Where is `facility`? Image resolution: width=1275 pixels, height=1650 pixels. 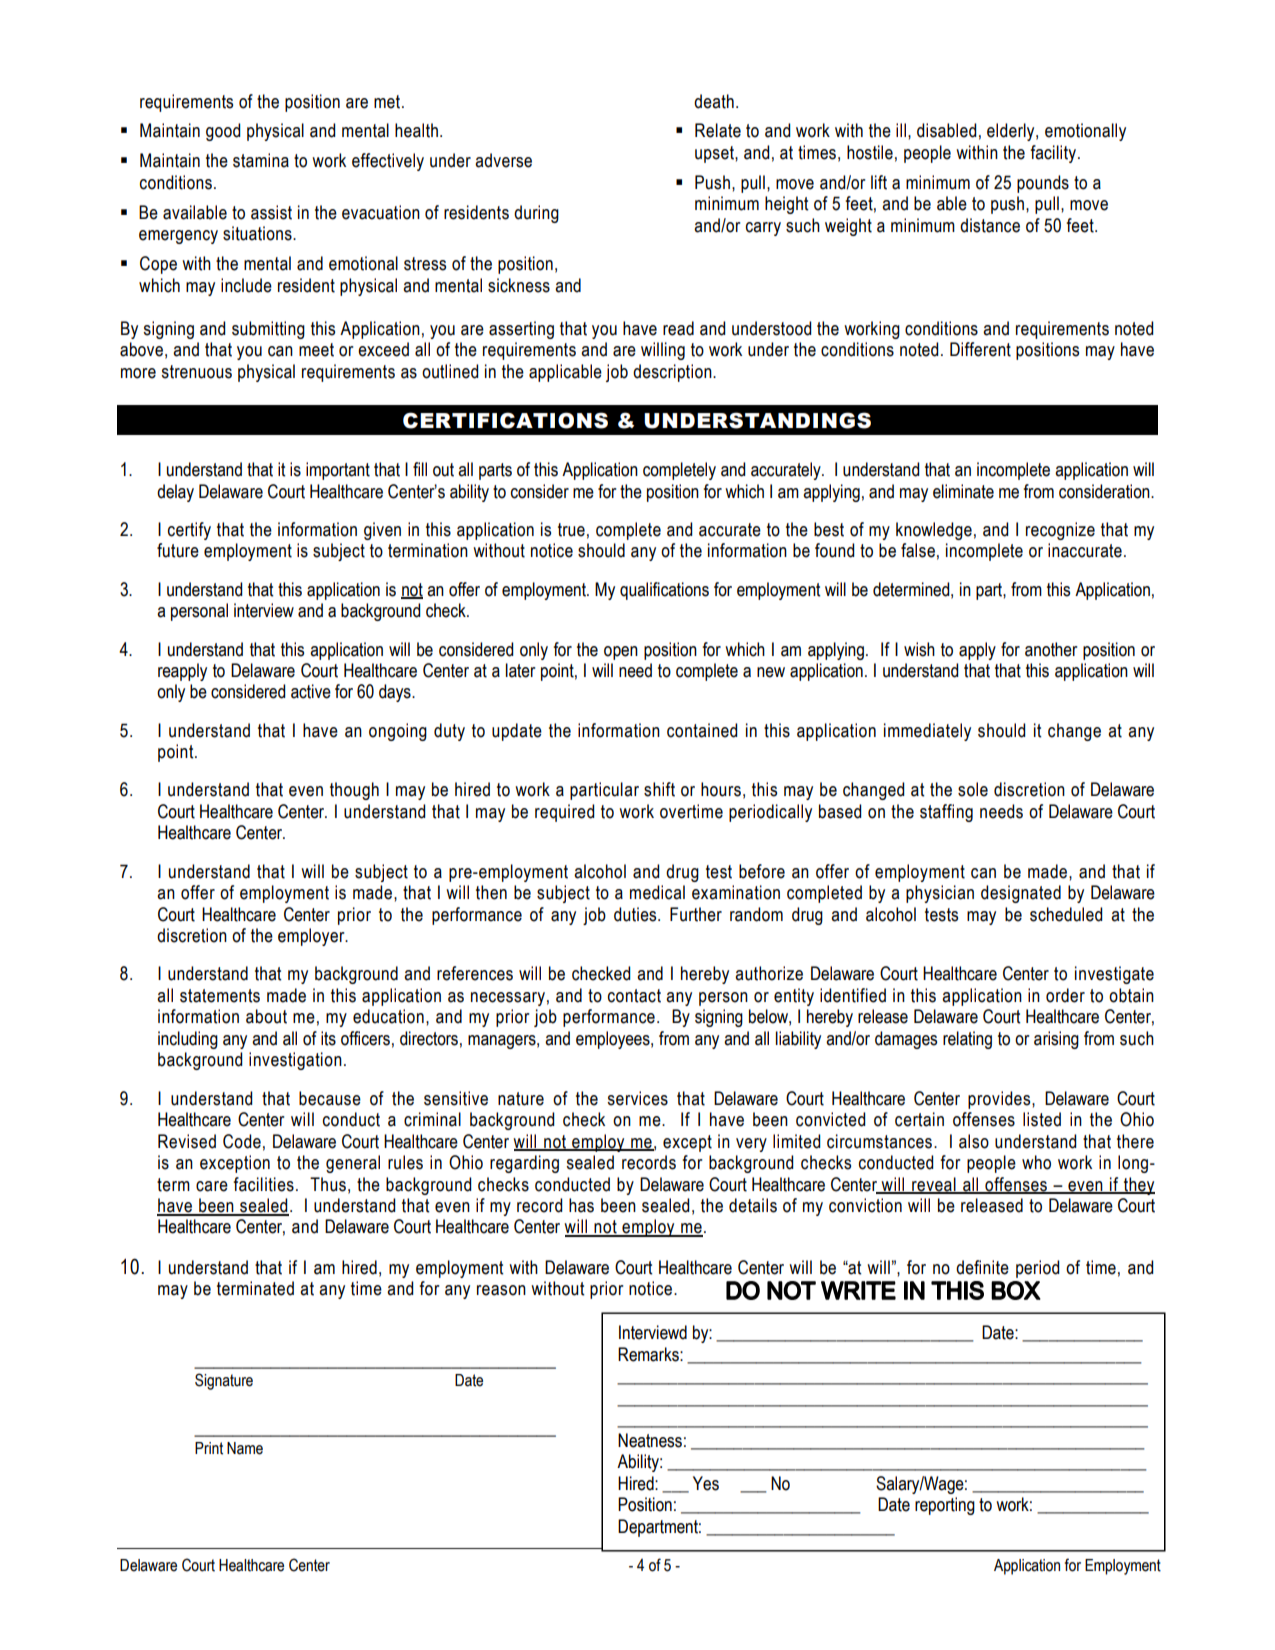
facility is located at coordinates (1054, 154).
